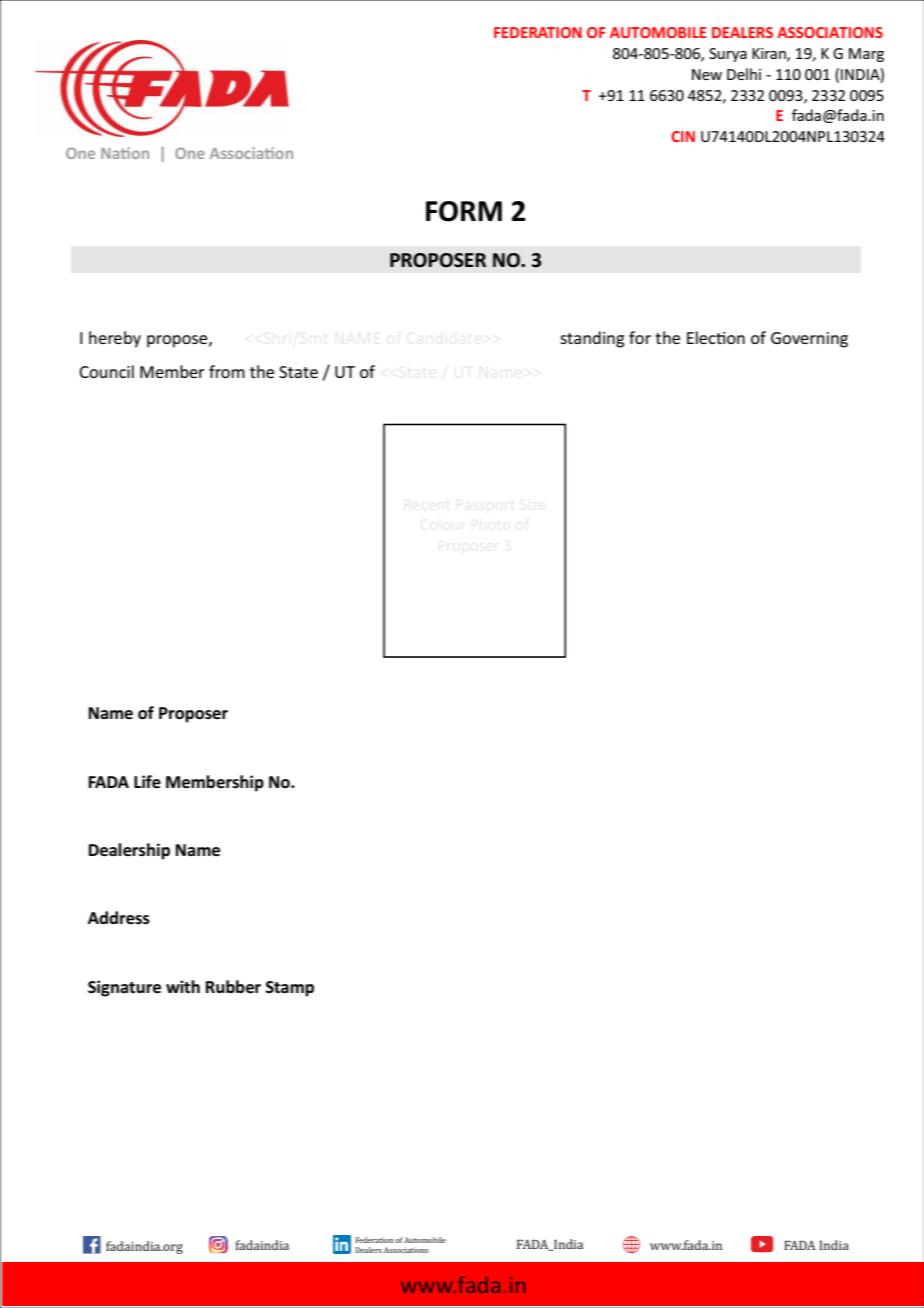  What do you see at coordinates (809, 340) in the document?
I see `Governing` at bounding box center [809, 340].
